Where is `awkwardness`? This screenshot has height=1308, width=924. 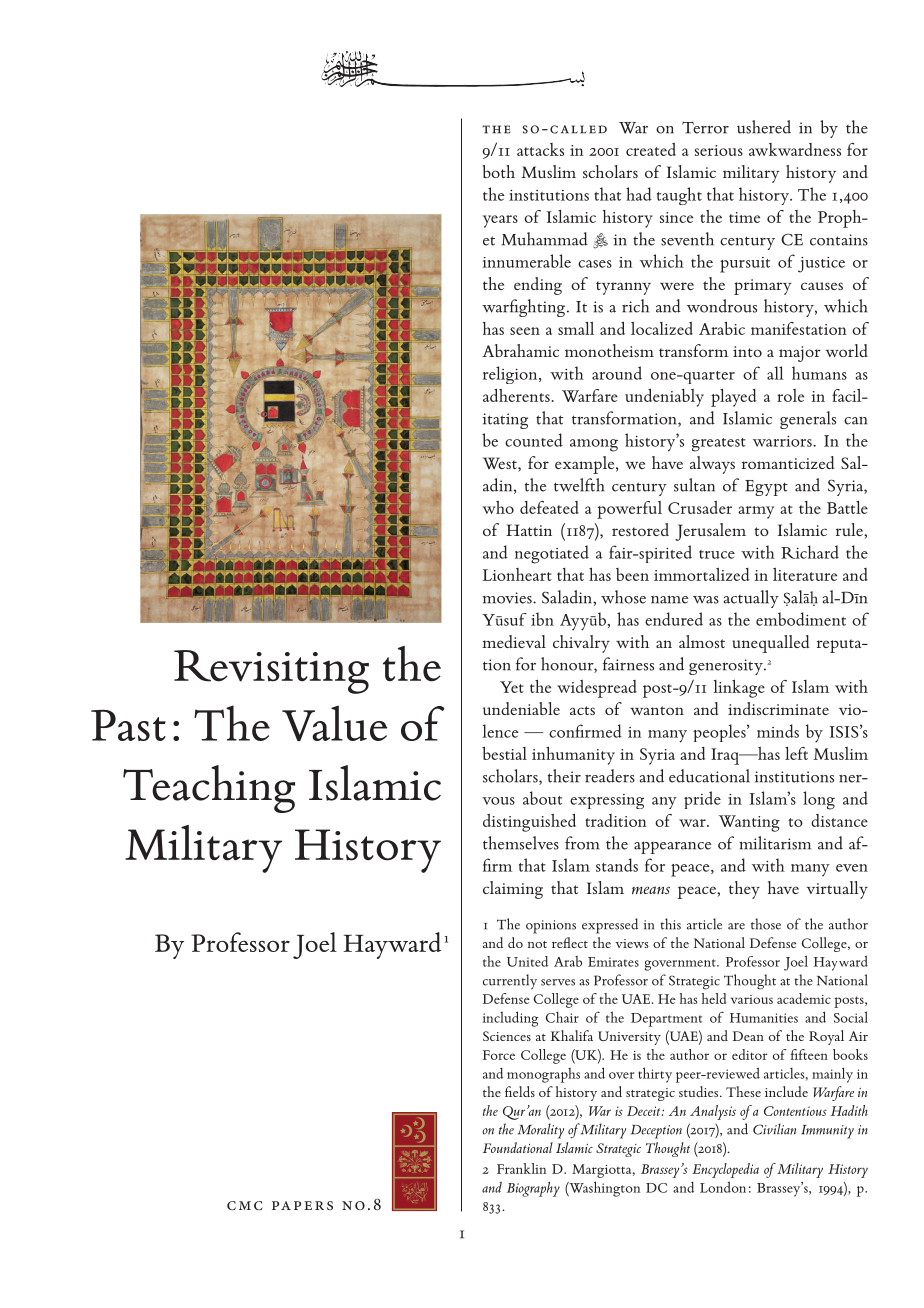
awkwardness is located at coordinates (795, 149).
